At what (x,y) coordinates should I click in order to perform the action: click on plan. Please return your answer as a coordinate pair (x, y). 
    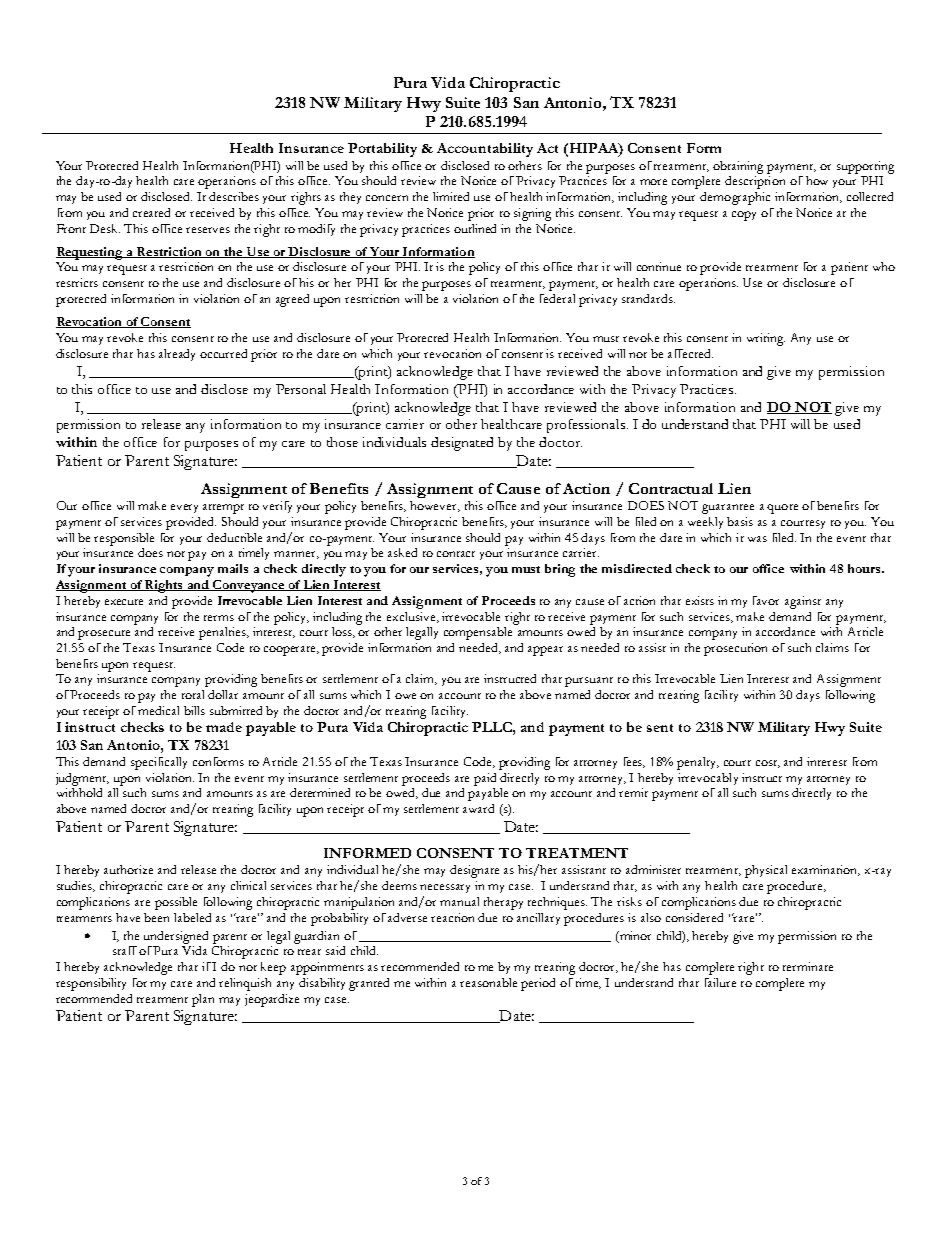
    Looking at the image, I should click on (203, 1000).
